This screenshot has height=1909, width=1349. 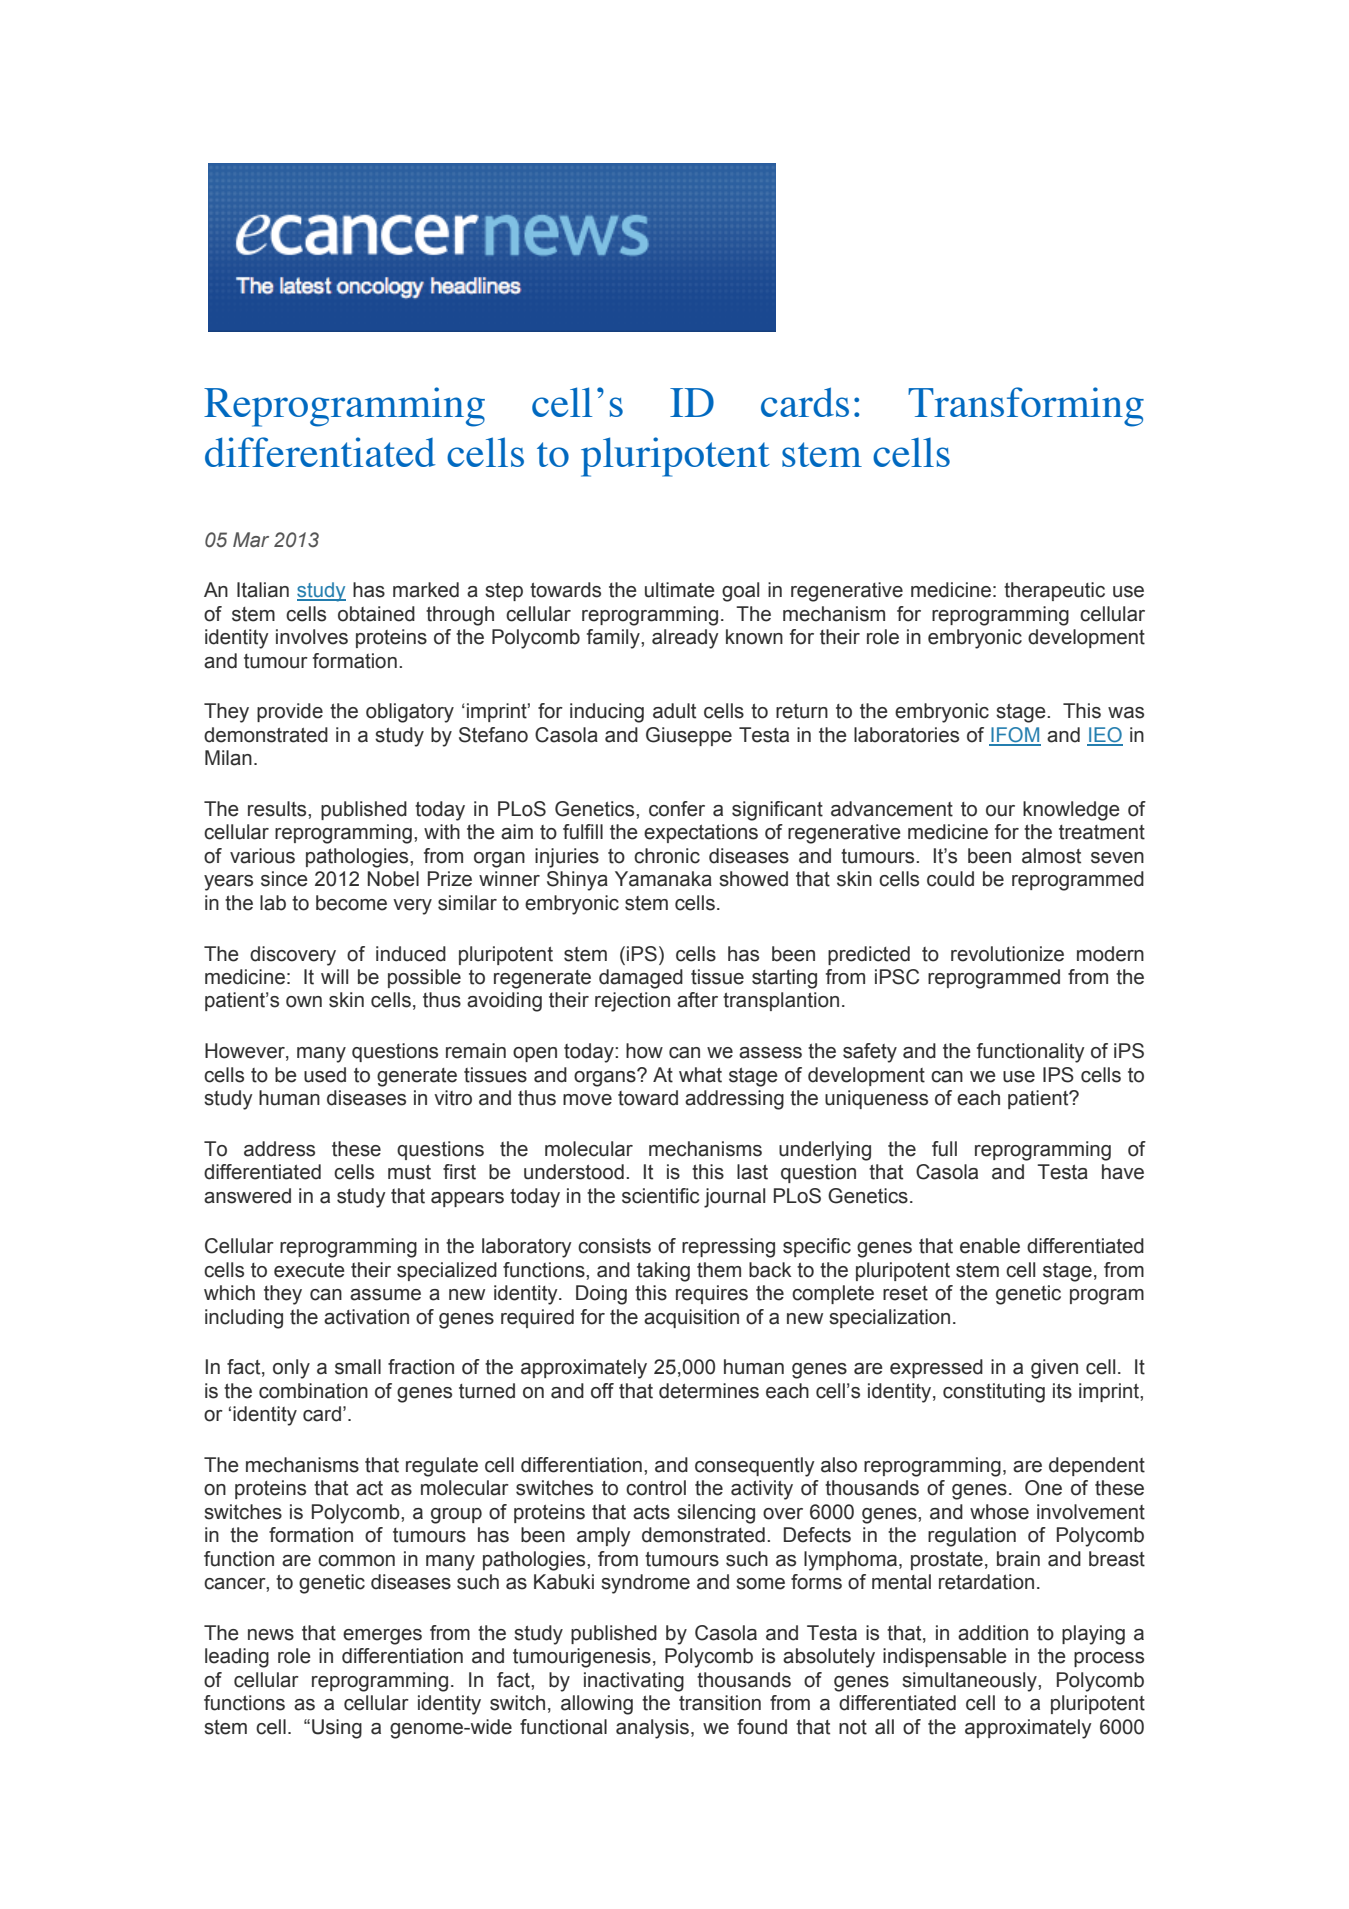 I want to click on taking, so click(x=663, y=1272).
